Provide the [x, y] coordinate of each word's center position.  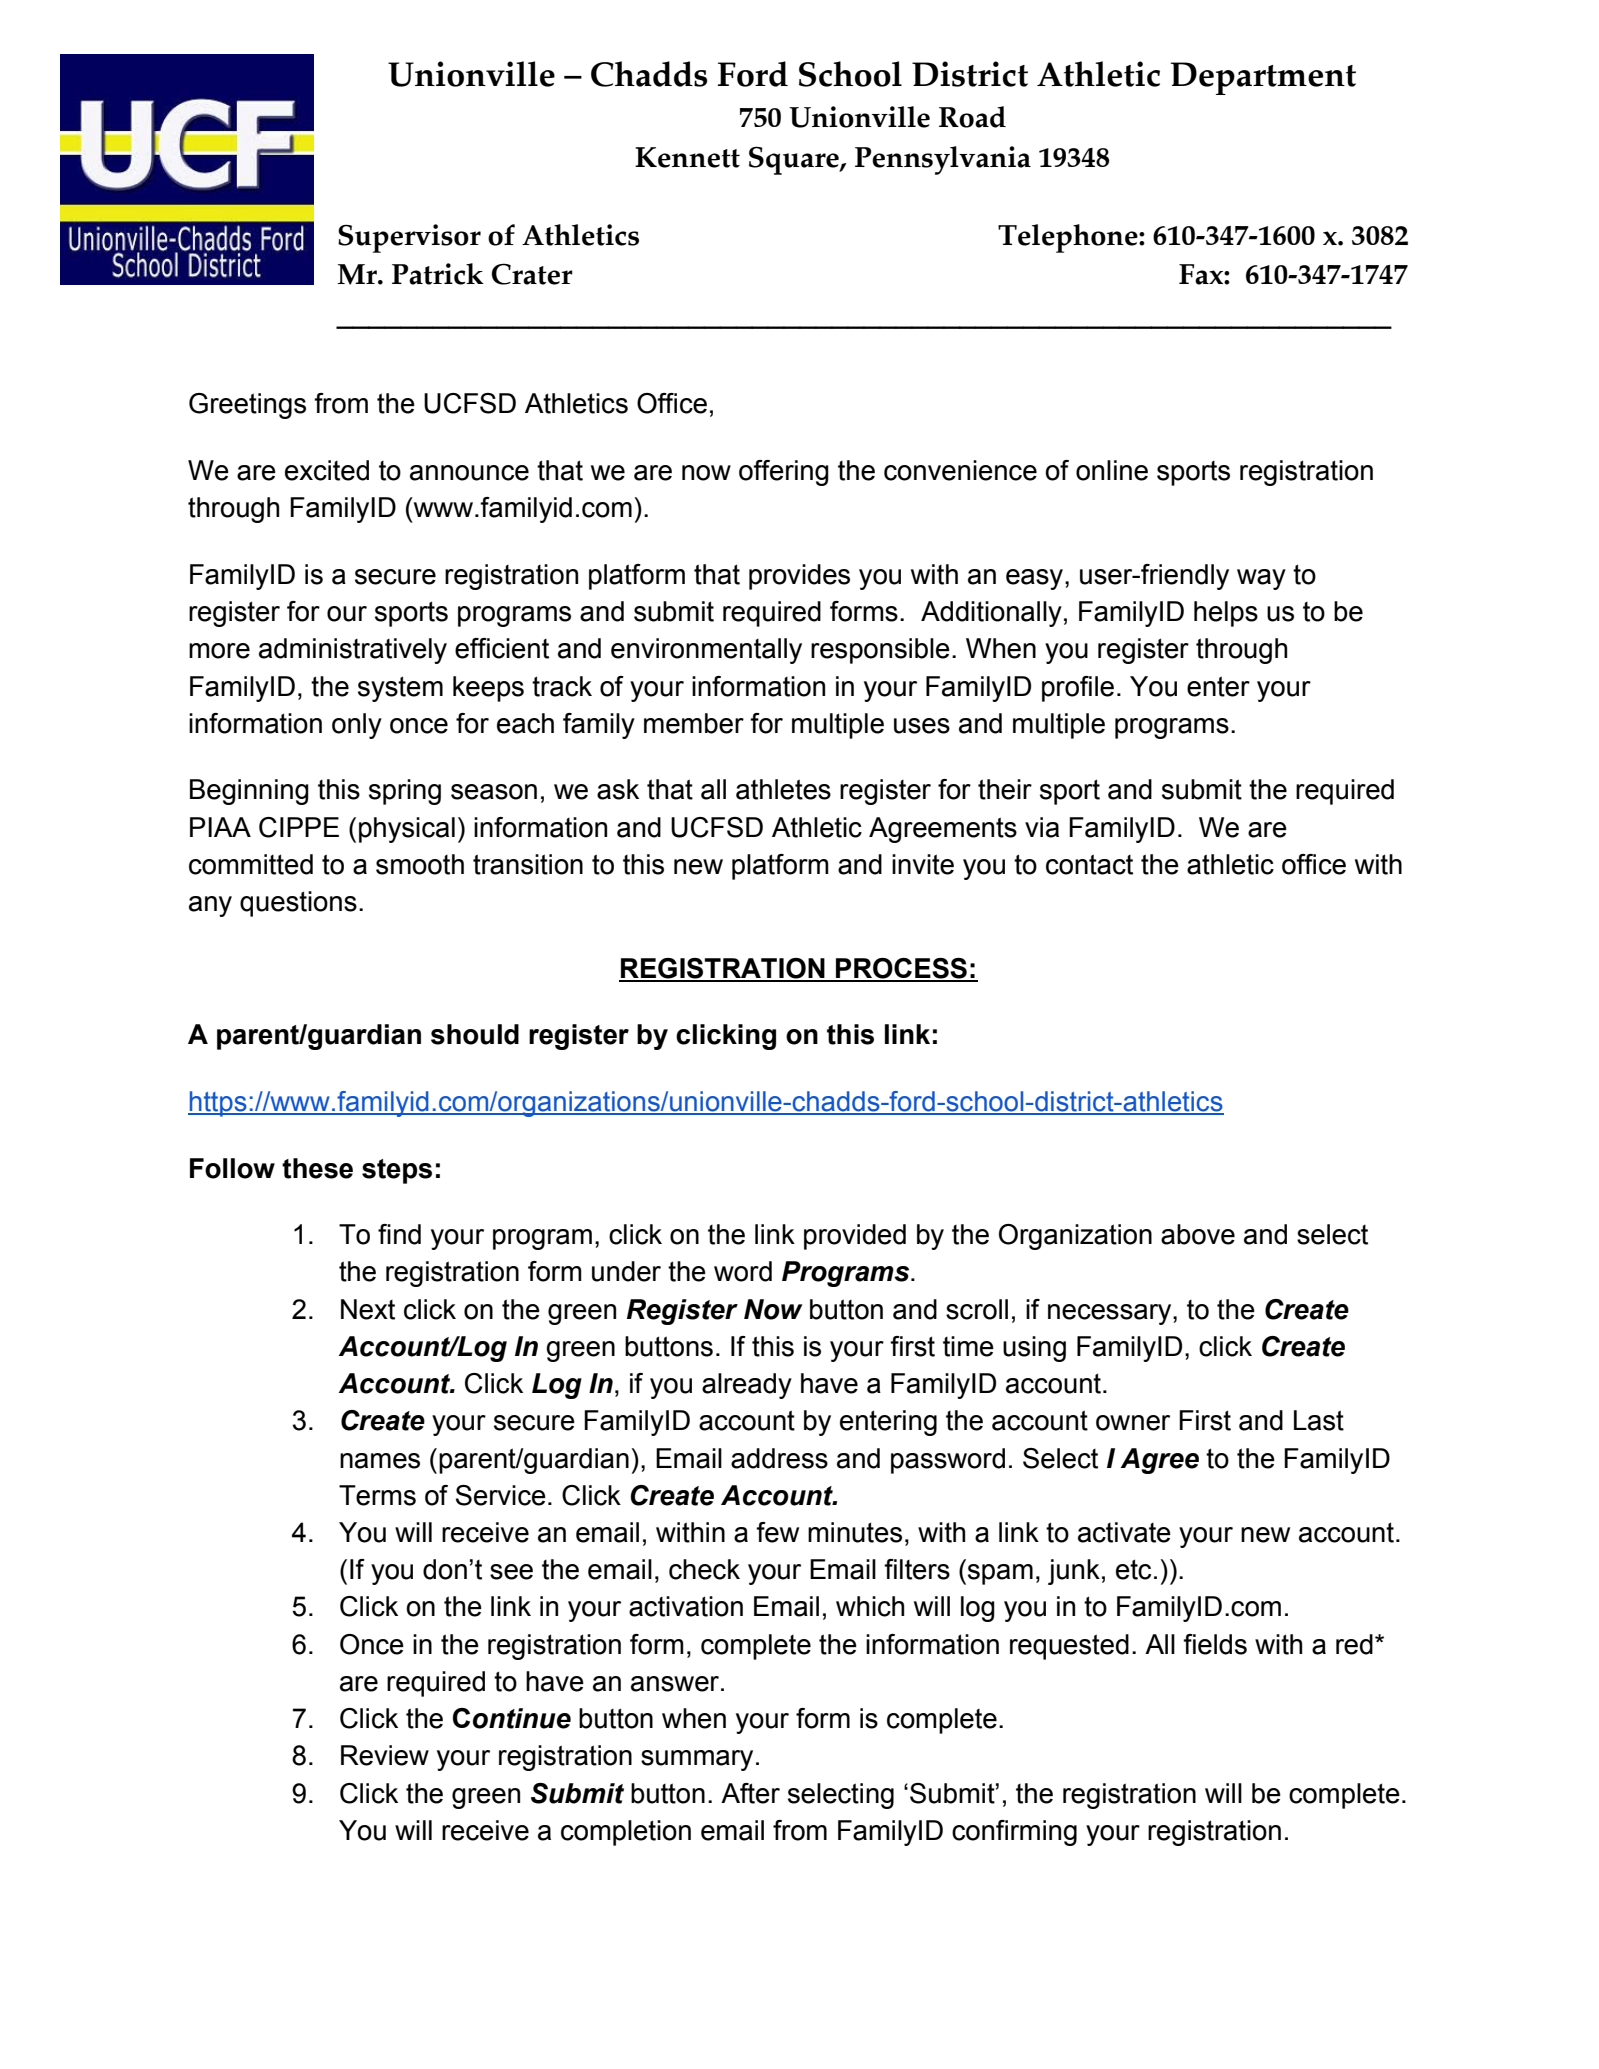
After [750, 1793]
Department [1263, 78]
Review [385, 1755]
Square [795, 160]
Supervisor [409, 238]
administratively [353, 651]
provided [855, 1237]
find [399, 1234]
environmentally [706, 651]
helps [1226, 614]
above [1198, 1234]
